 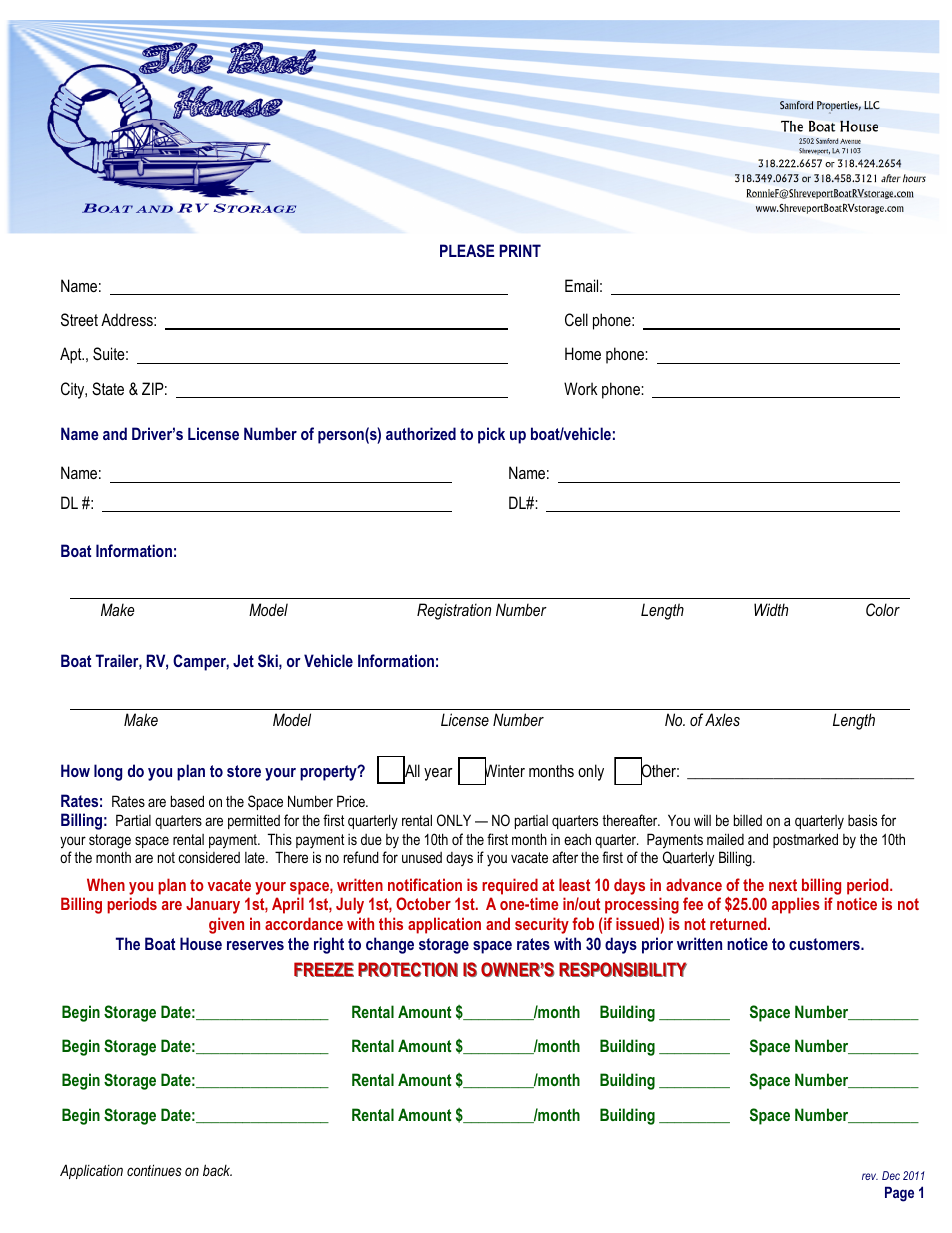 I want to click on Registration, so click(x=454, y=611).
